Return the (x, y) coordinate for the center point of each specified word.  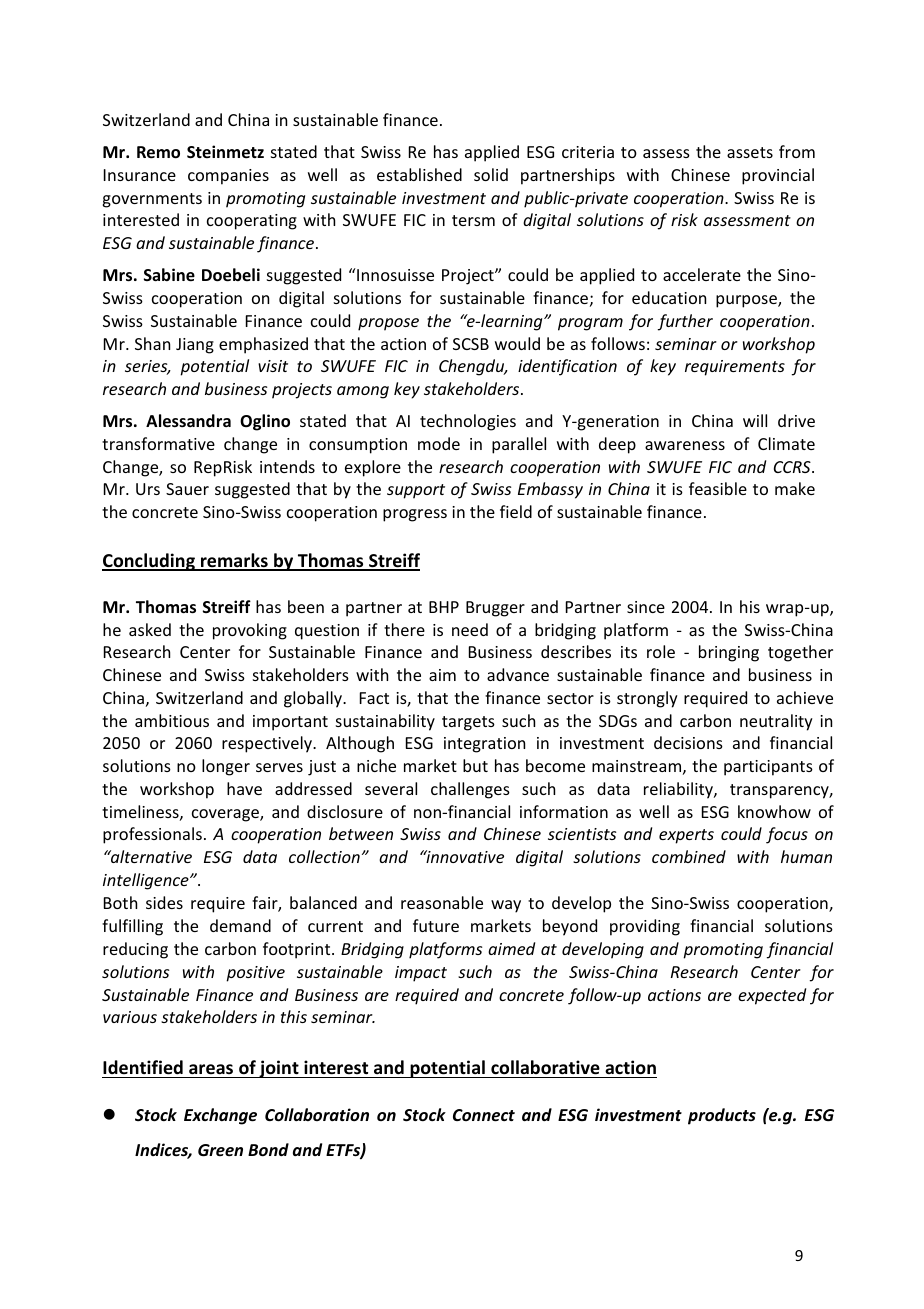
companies (228, 177)
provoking (250, 631)
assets (750, 152)
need (470, 629)
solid (491, 174)
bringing (729, 653)
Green (220, 1150)
